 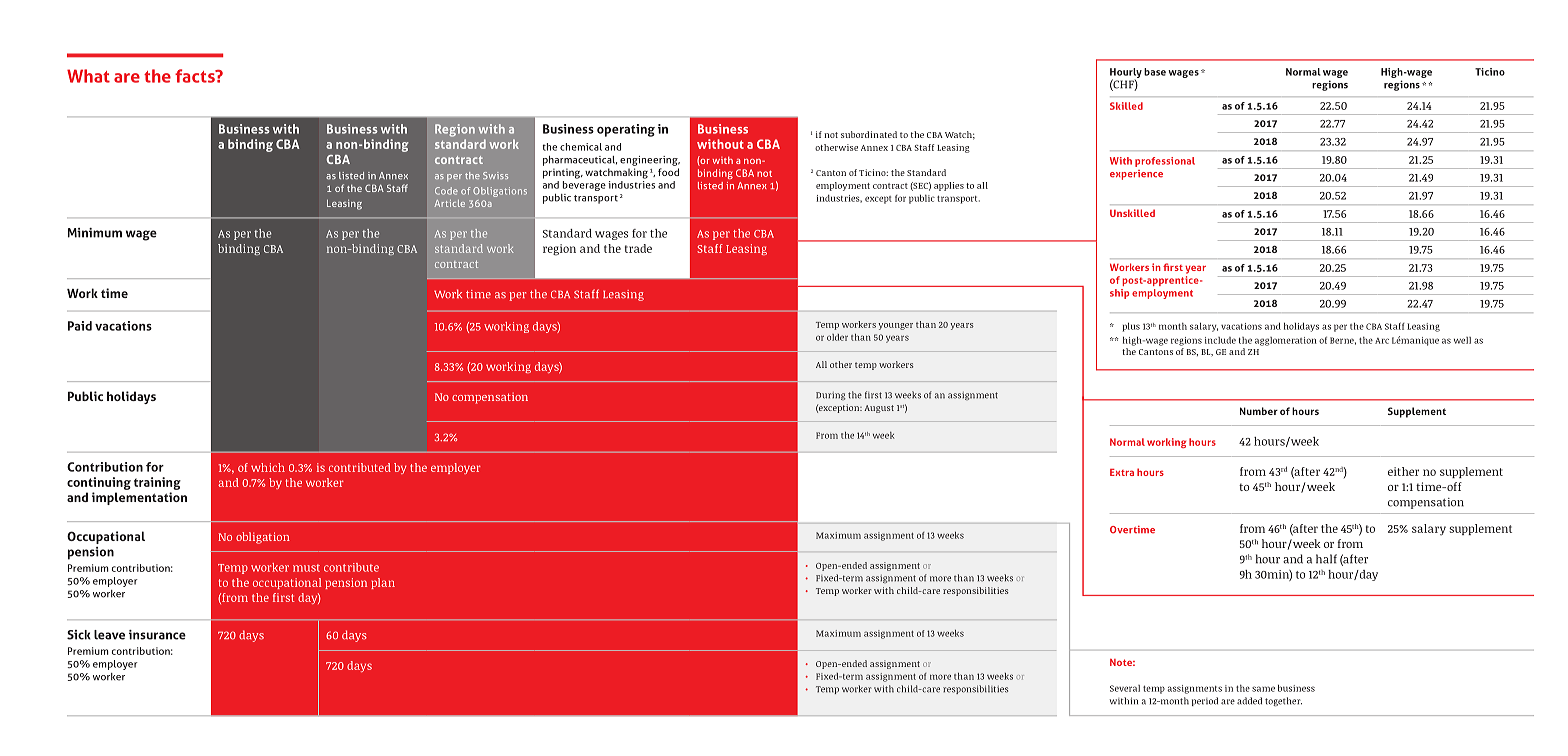 I want to click on Paid, so click(x=80, y=326).
